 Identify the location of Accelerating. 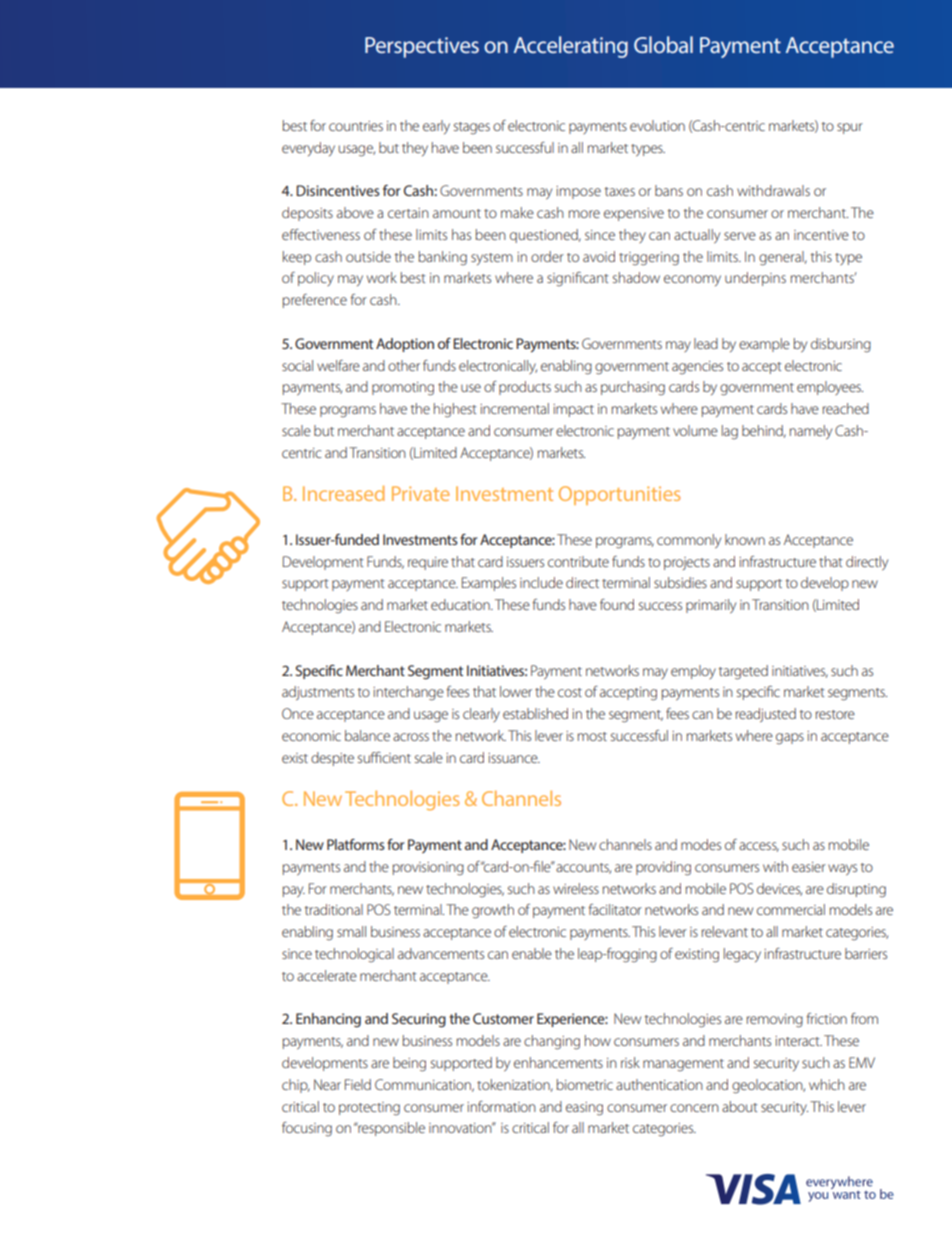
(571, 47).
